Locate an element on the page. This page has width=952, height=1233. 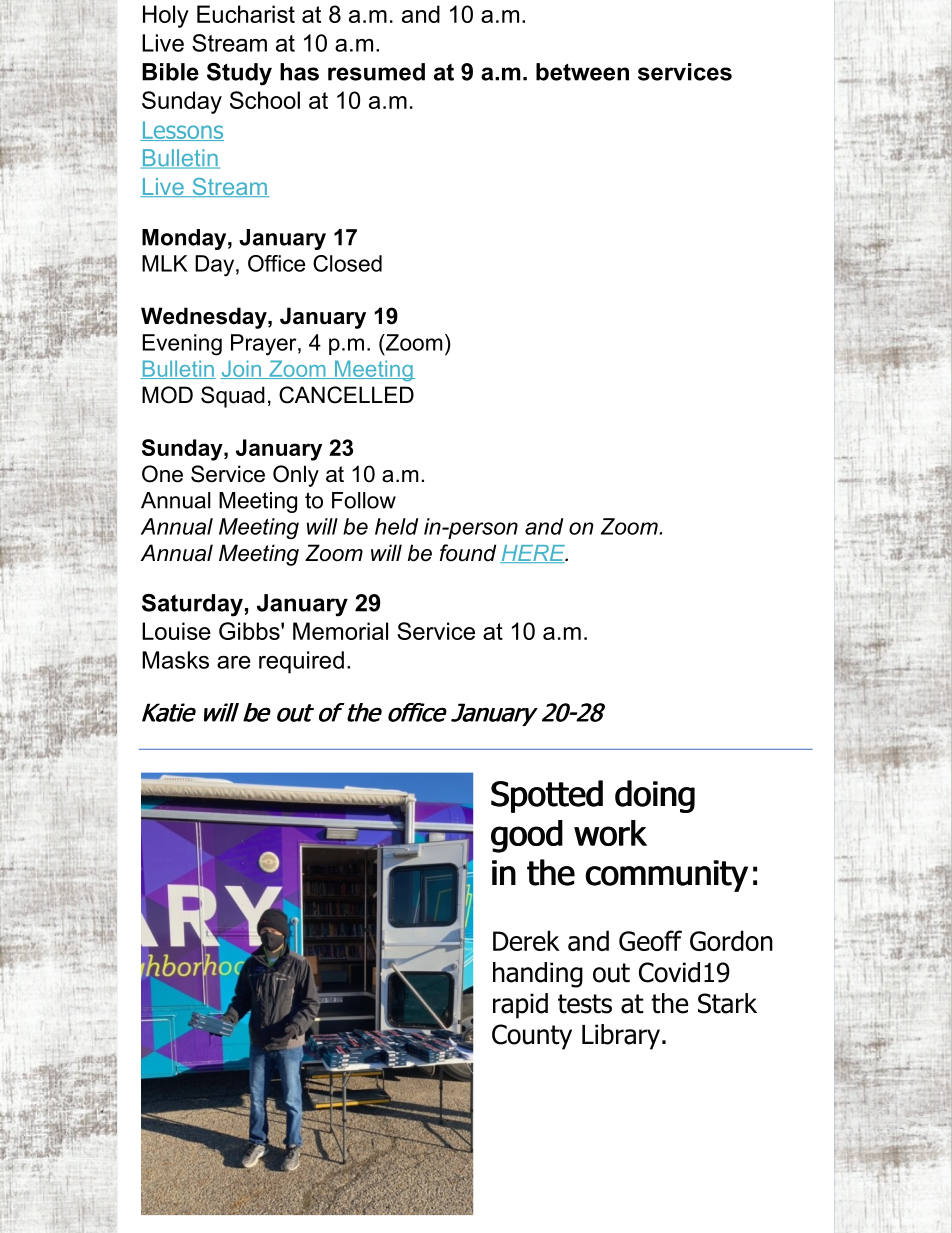
are is located at coordinates (234, 662).
